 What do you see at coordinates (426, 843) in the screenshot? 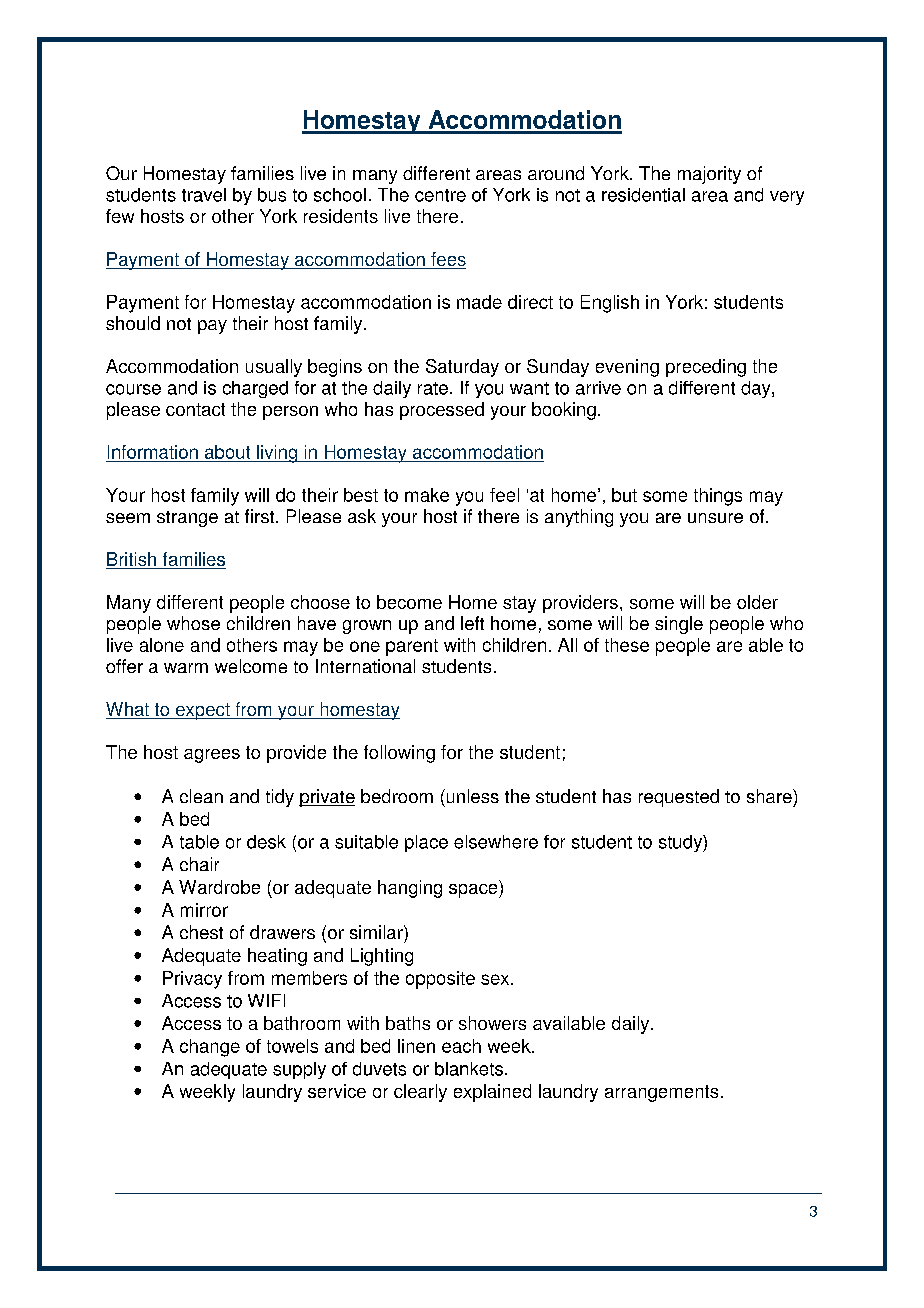
I see `place` at bounding box center [426, 843].
